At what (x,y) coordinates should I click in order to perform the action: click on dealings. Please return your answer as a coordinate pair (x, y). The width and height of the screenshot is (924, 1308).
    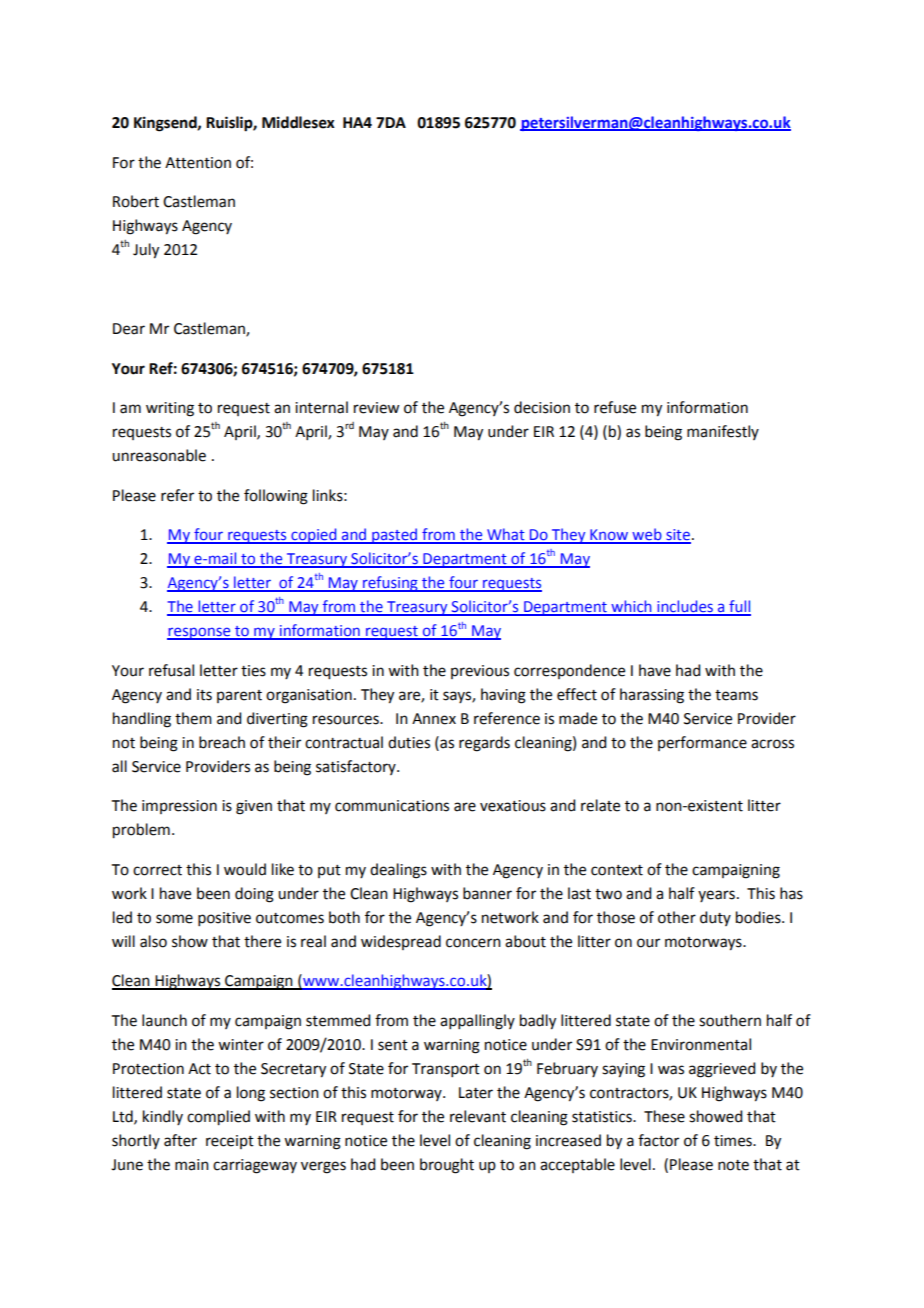
    Looking at the image, I should click on (398, 871).
